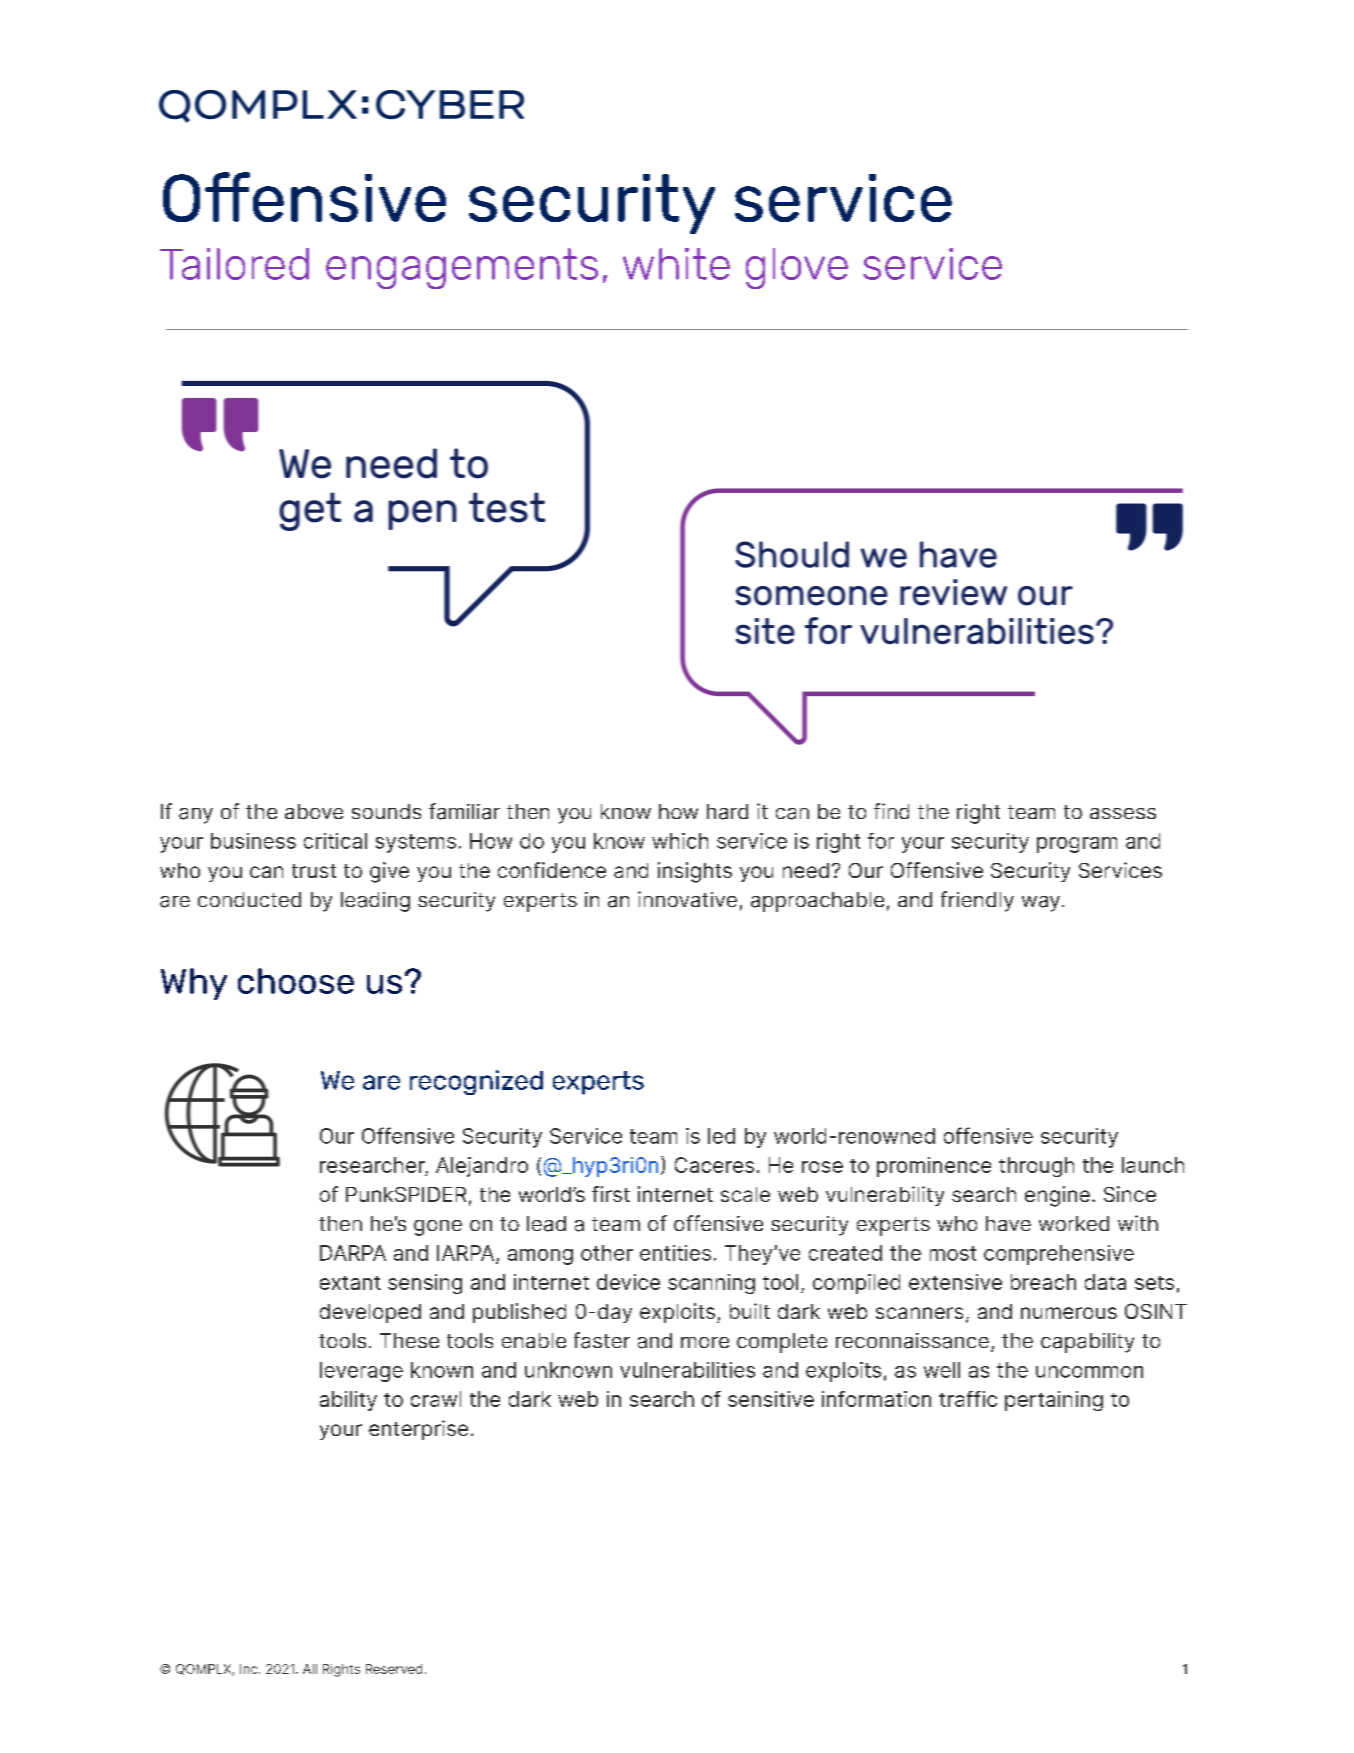 This screenshot has height=1753, width=1354. What do you see at coordinates (676, 264) in the screenshot?
I see `white` at bounding box center [676, 264].
